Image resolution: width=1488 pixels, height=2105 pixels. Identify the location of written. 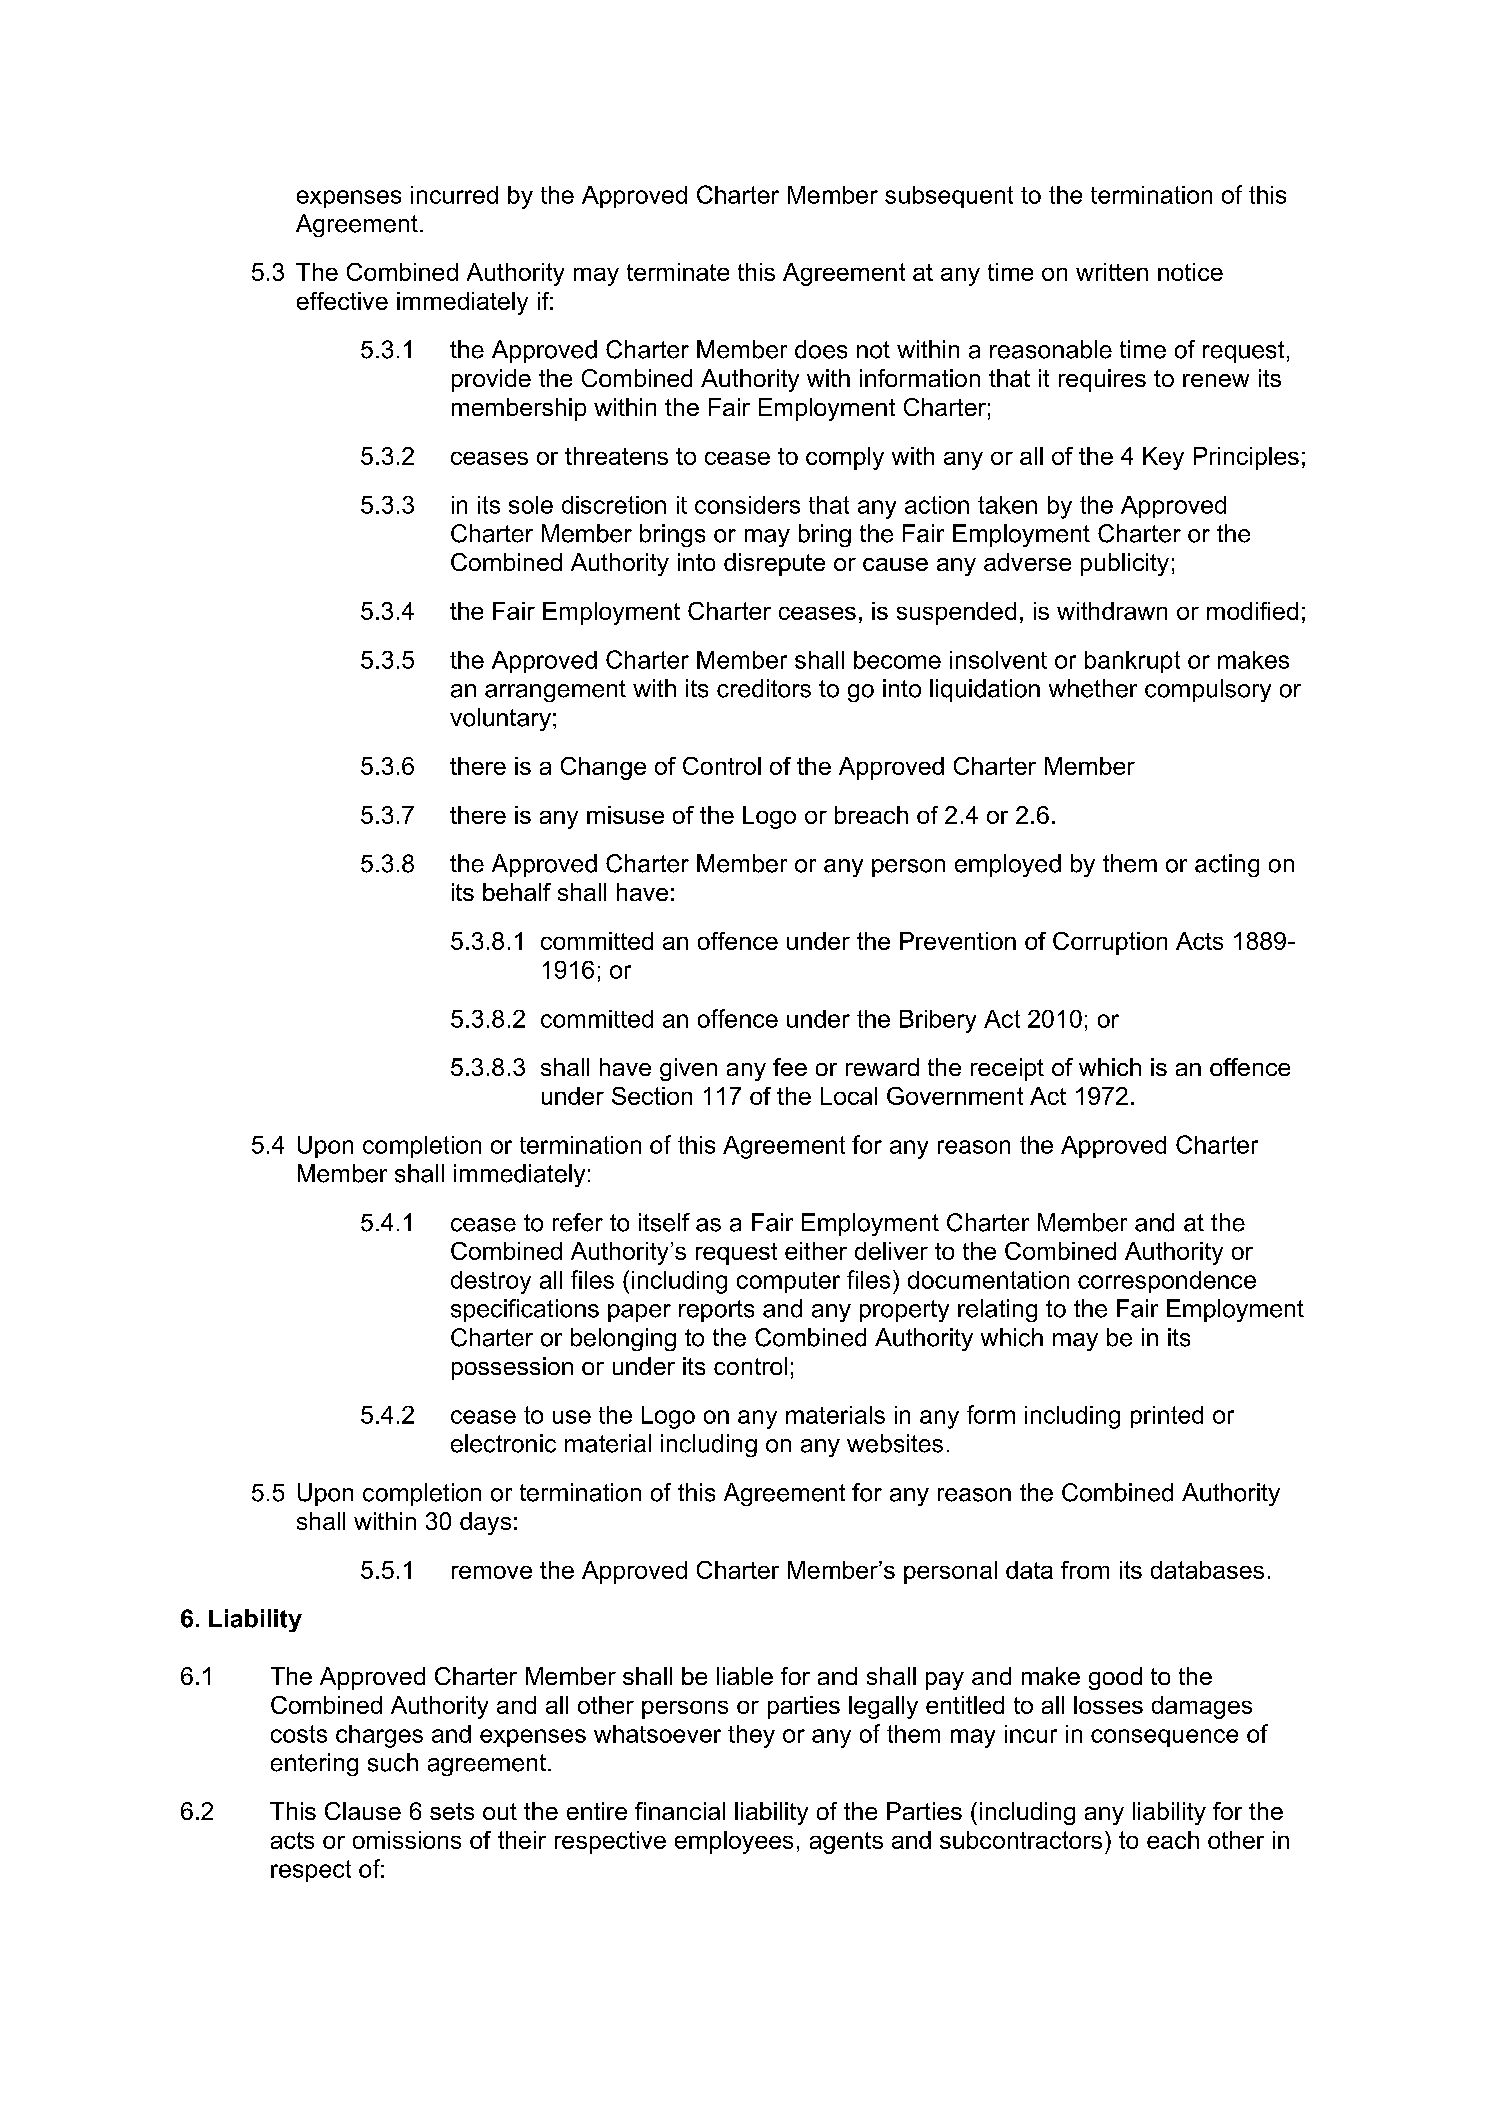
(1112, 272).
